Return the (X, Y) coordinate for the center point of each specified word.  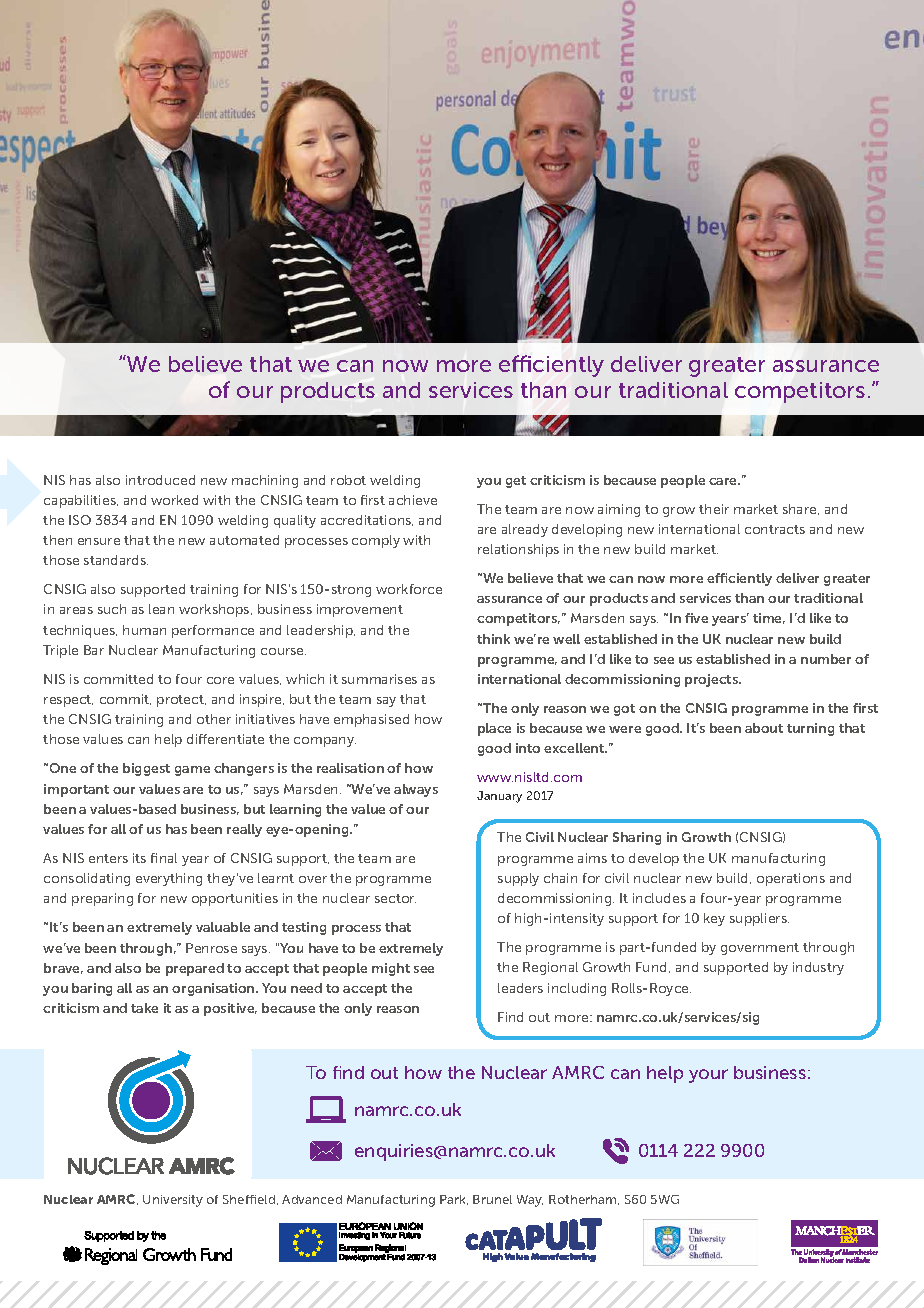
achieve (413, 500)
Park (454, 1200)
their (714, 509)
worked (174, 500)
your (708, 1076)
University (173, 1201)
